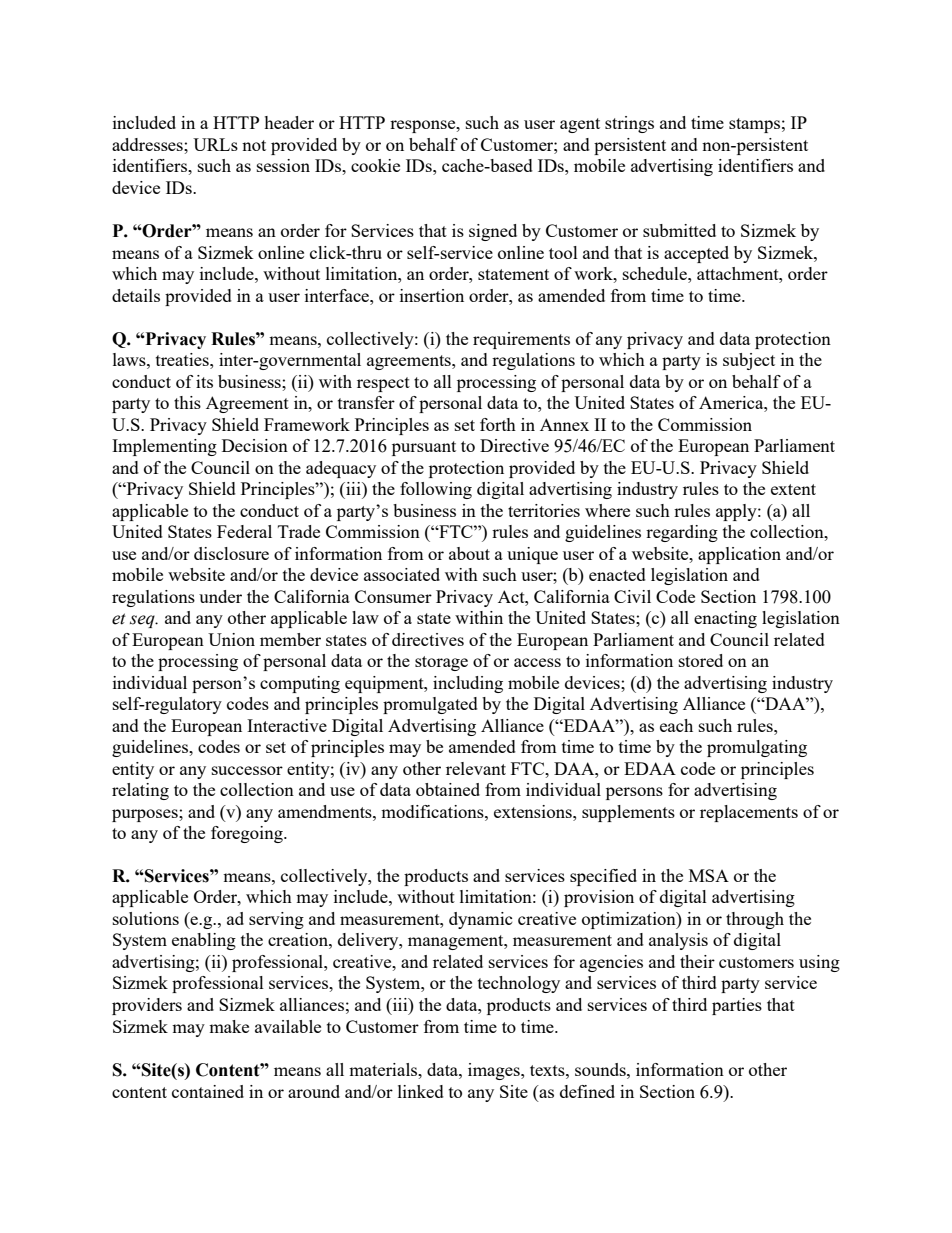 This document has height=1233, width=952. Describe the element at coordinates (498, 424) in the document. I see `forth` at that location.
